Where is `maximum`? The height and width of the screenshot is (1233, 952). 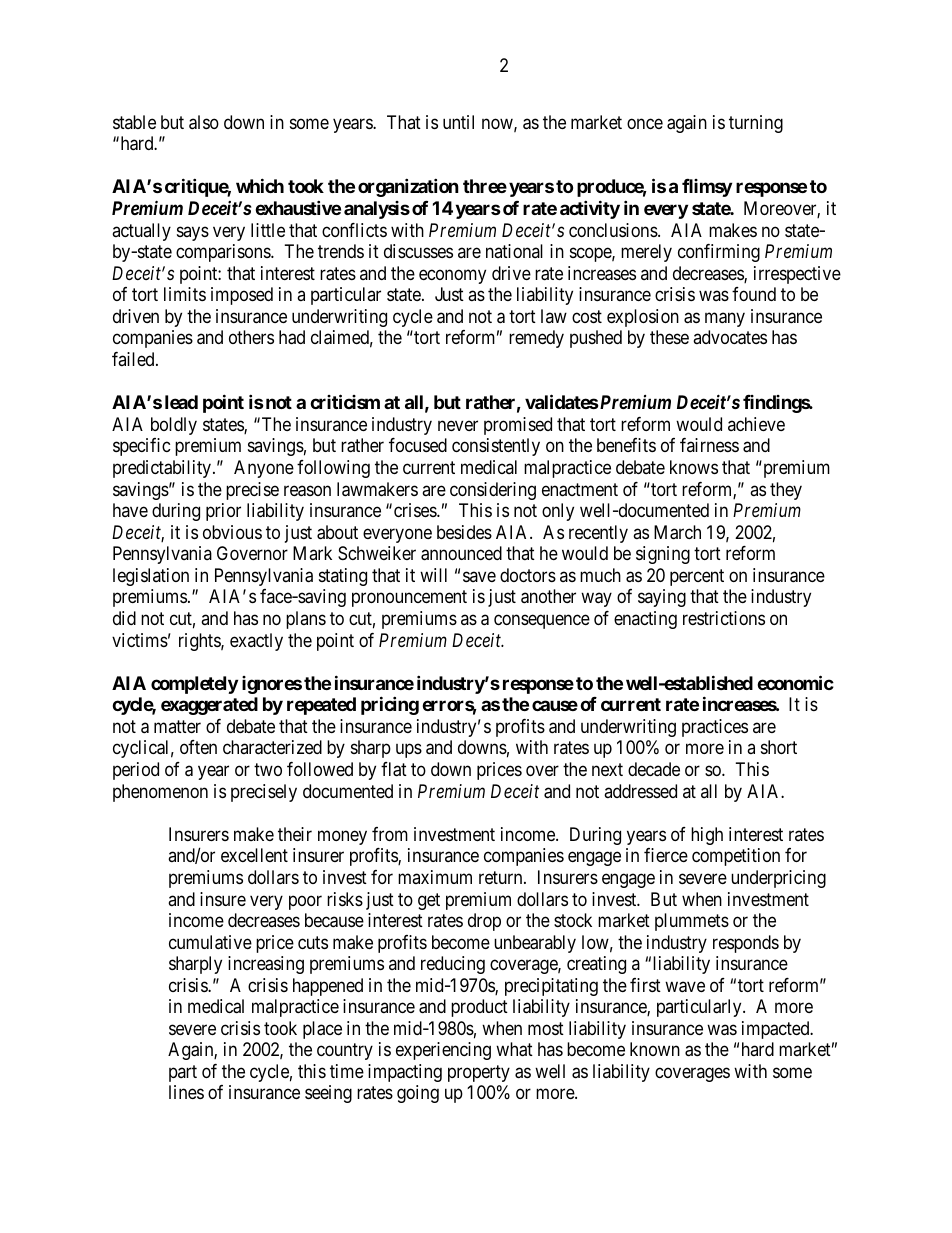 maximum is located at coordinates (435, 877).
